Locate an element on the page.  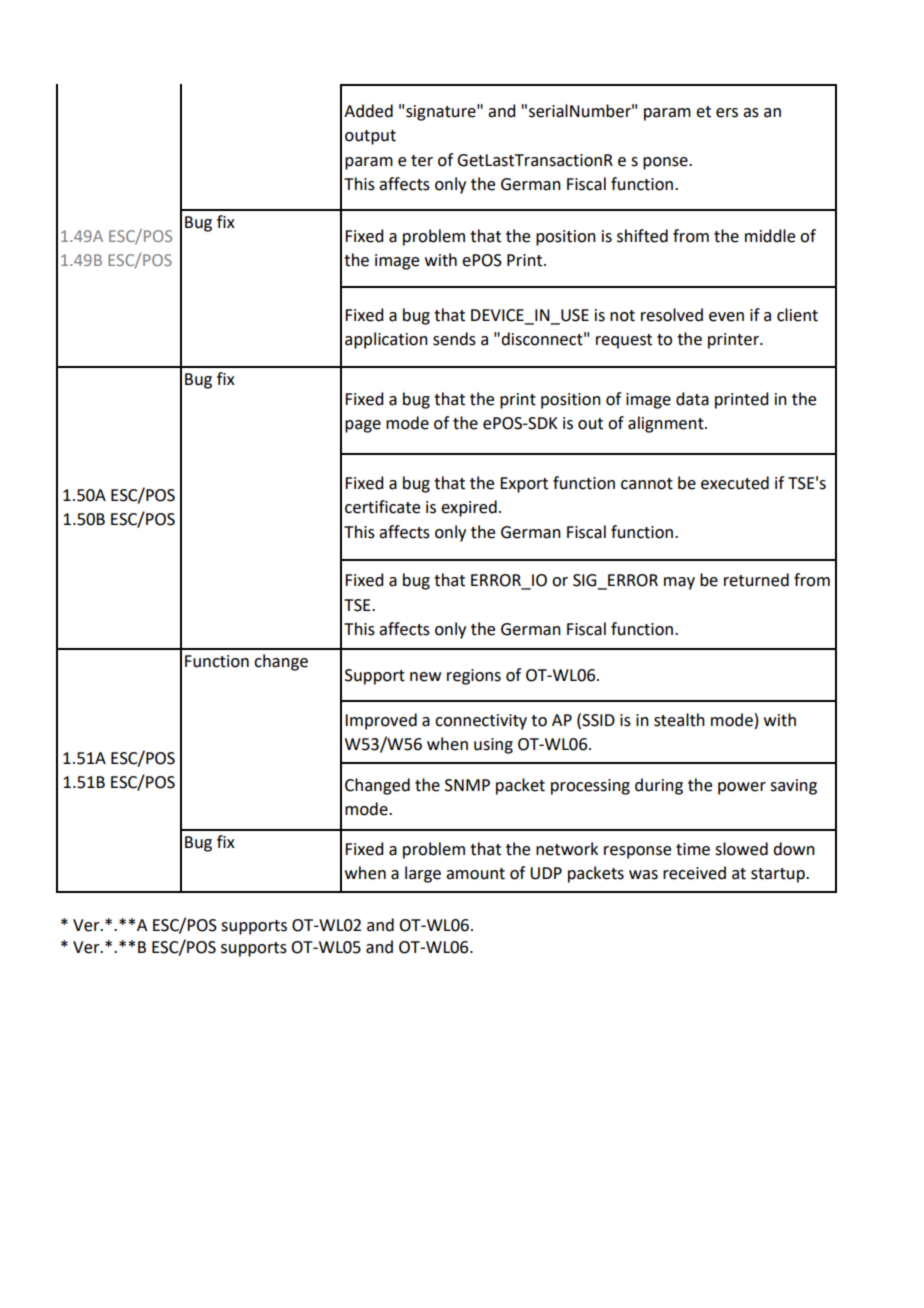
shifted is located at coordinates (642, 236).
